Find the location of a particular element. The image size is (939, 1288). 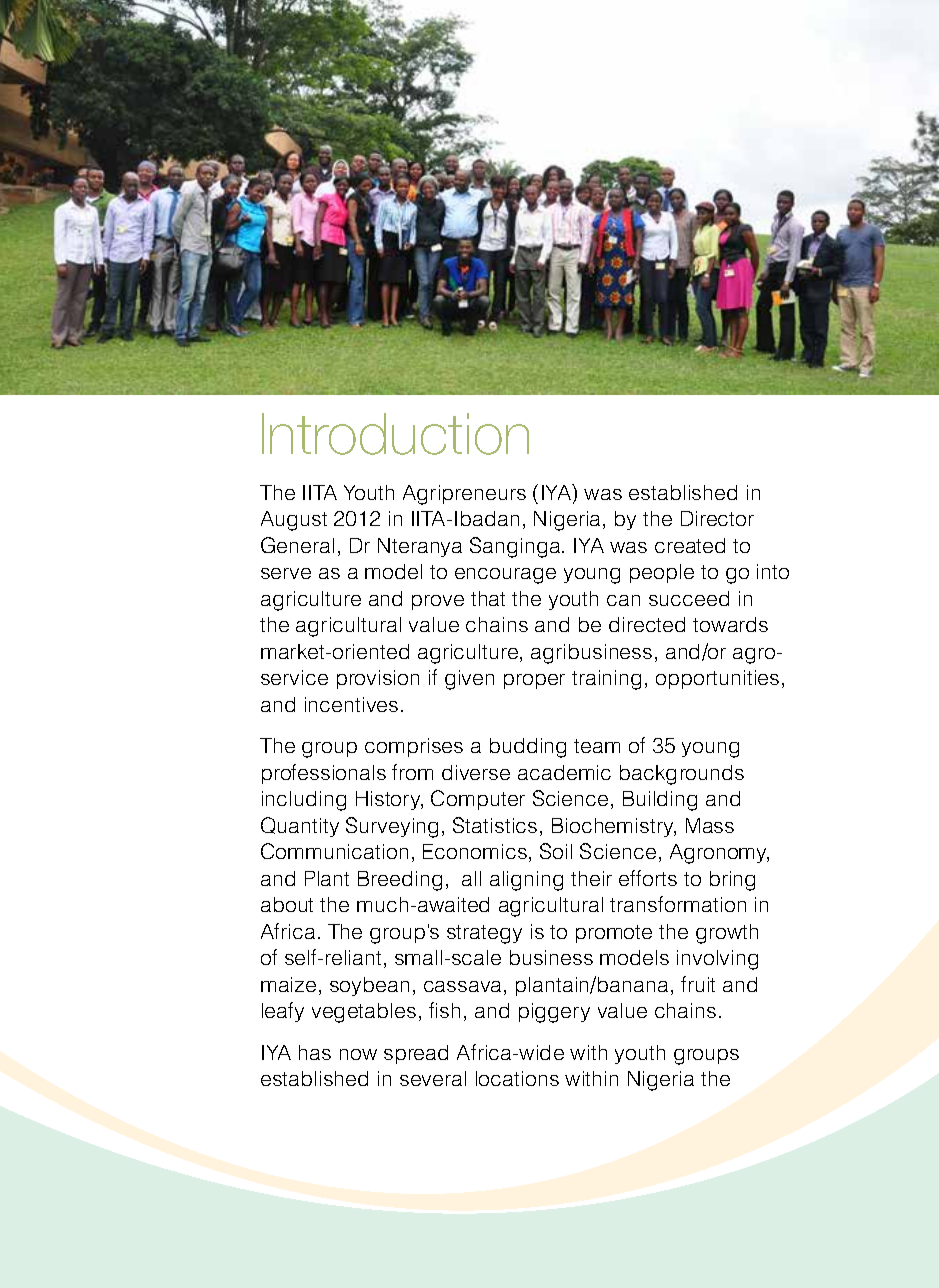

Director is located at coordinates (717, 518).
